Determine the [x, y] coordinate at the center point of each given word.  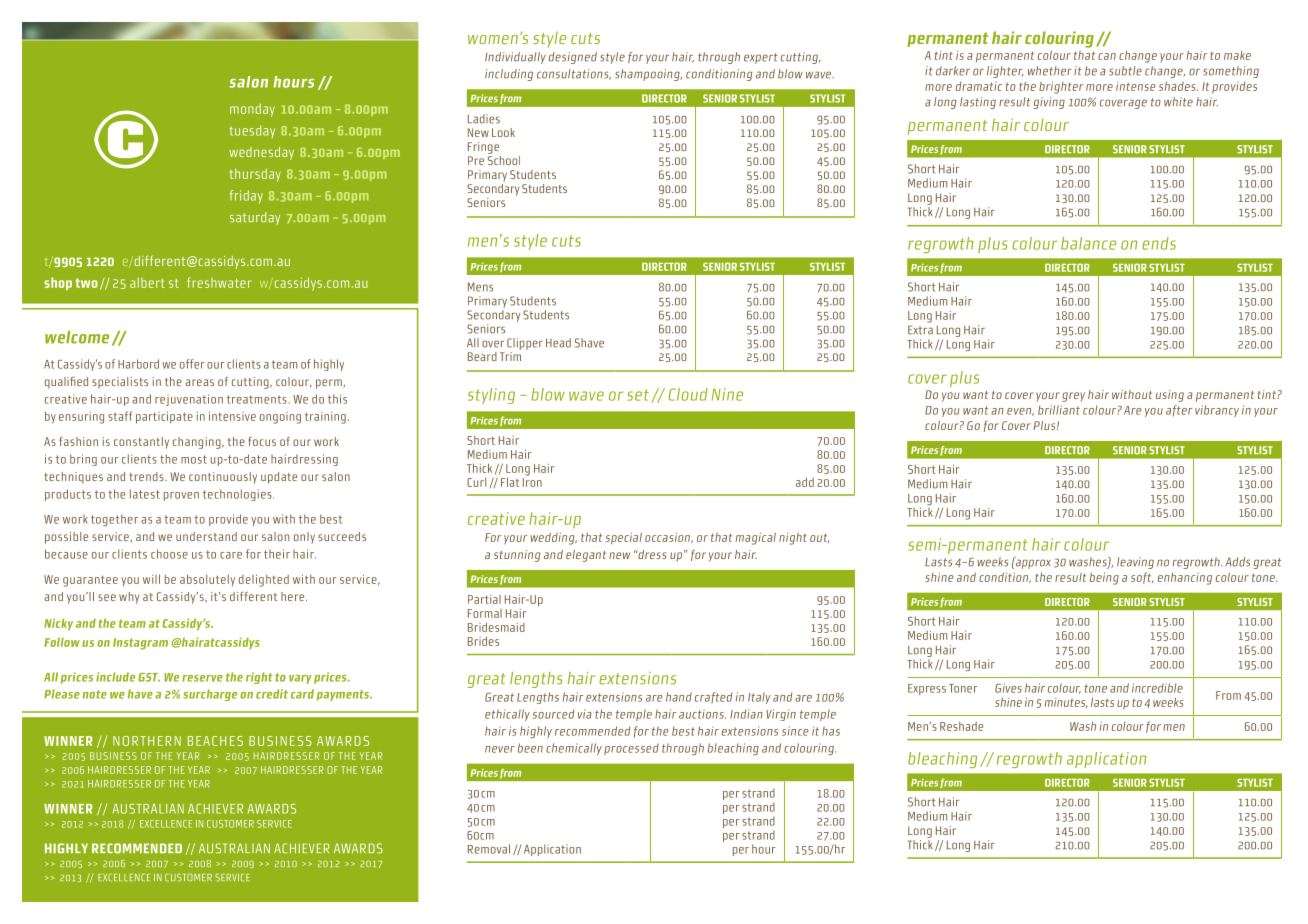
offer [192, 364]
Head [558, 343]
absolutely [207, 580]
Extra [920, 330]
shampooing [648, 75]
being [1104, 578]
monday [252, 110]
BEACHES [215, 741]
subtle [1125, 71]
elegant [586, 556]
